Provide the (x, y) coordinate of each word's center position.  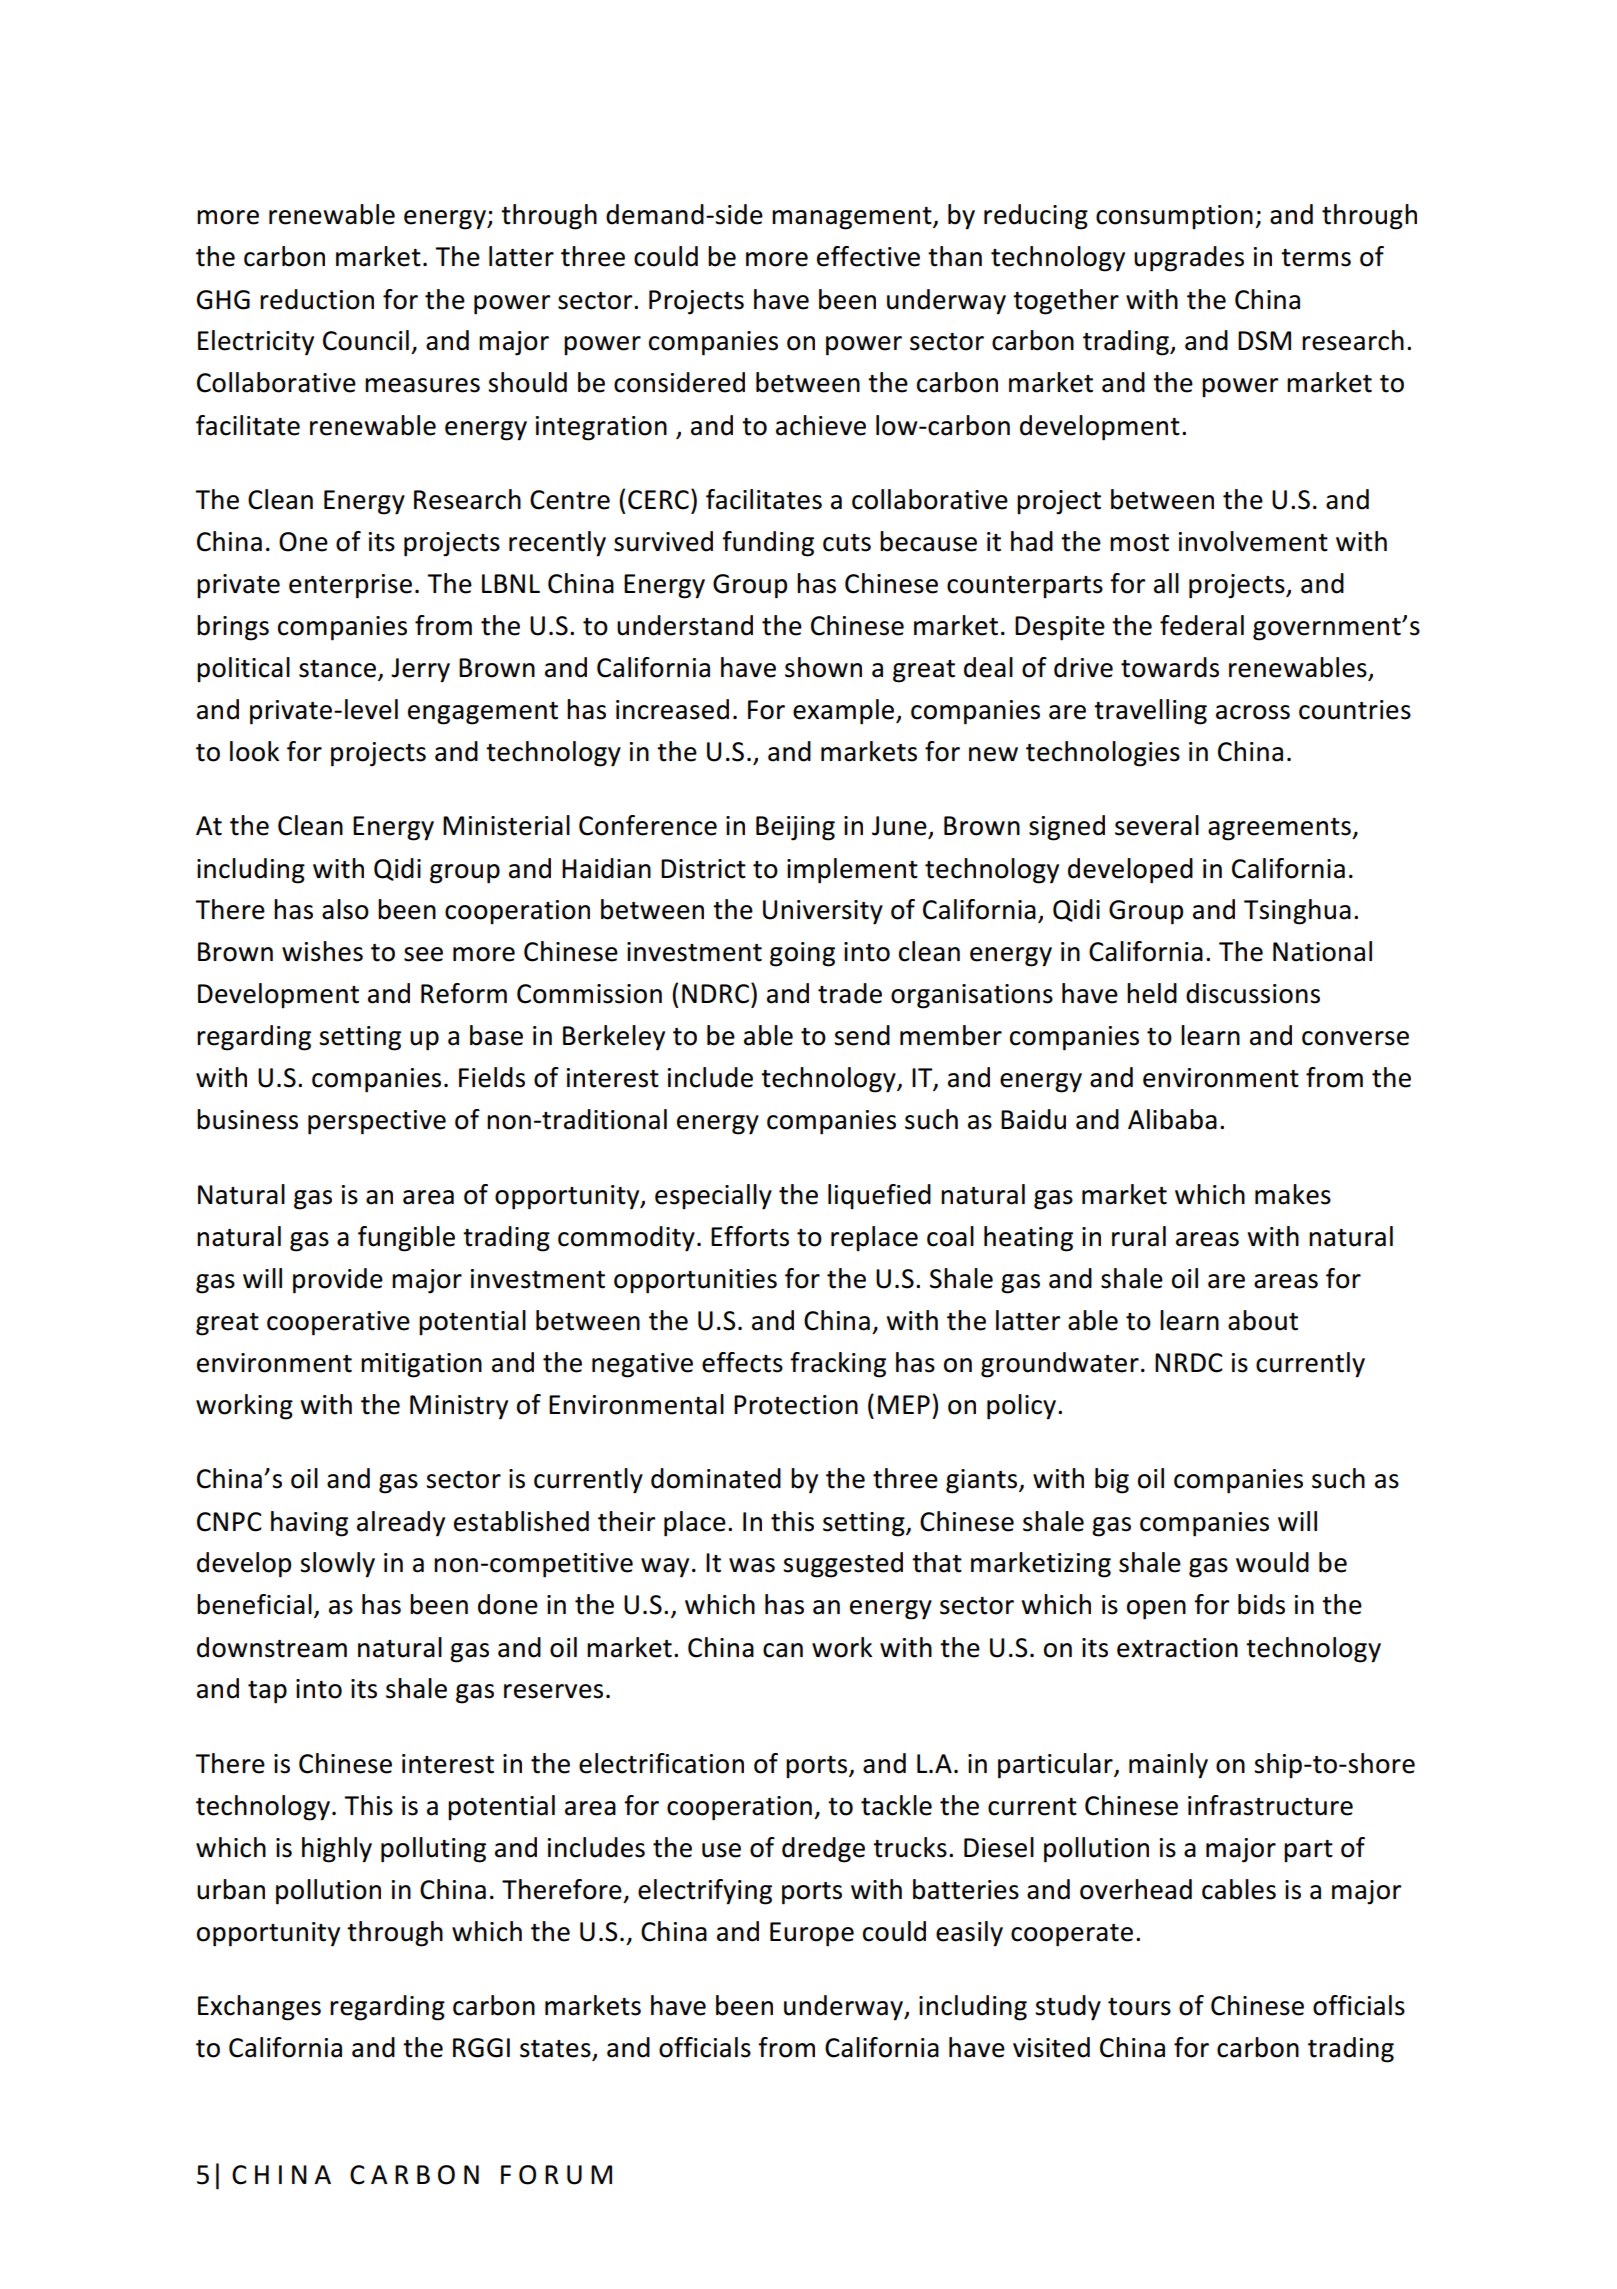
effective (868, 256)
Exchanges (259, 2008)
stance (337, 669)
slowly (337, 1565)
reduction (317, 299)
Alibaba (1172, 1119)
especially (713, 1197)
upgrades (1189, 259)
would (1272, 1562)
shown (823, 667)
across (1253, 712)
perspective (377, 1122)
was (752, 1565)
